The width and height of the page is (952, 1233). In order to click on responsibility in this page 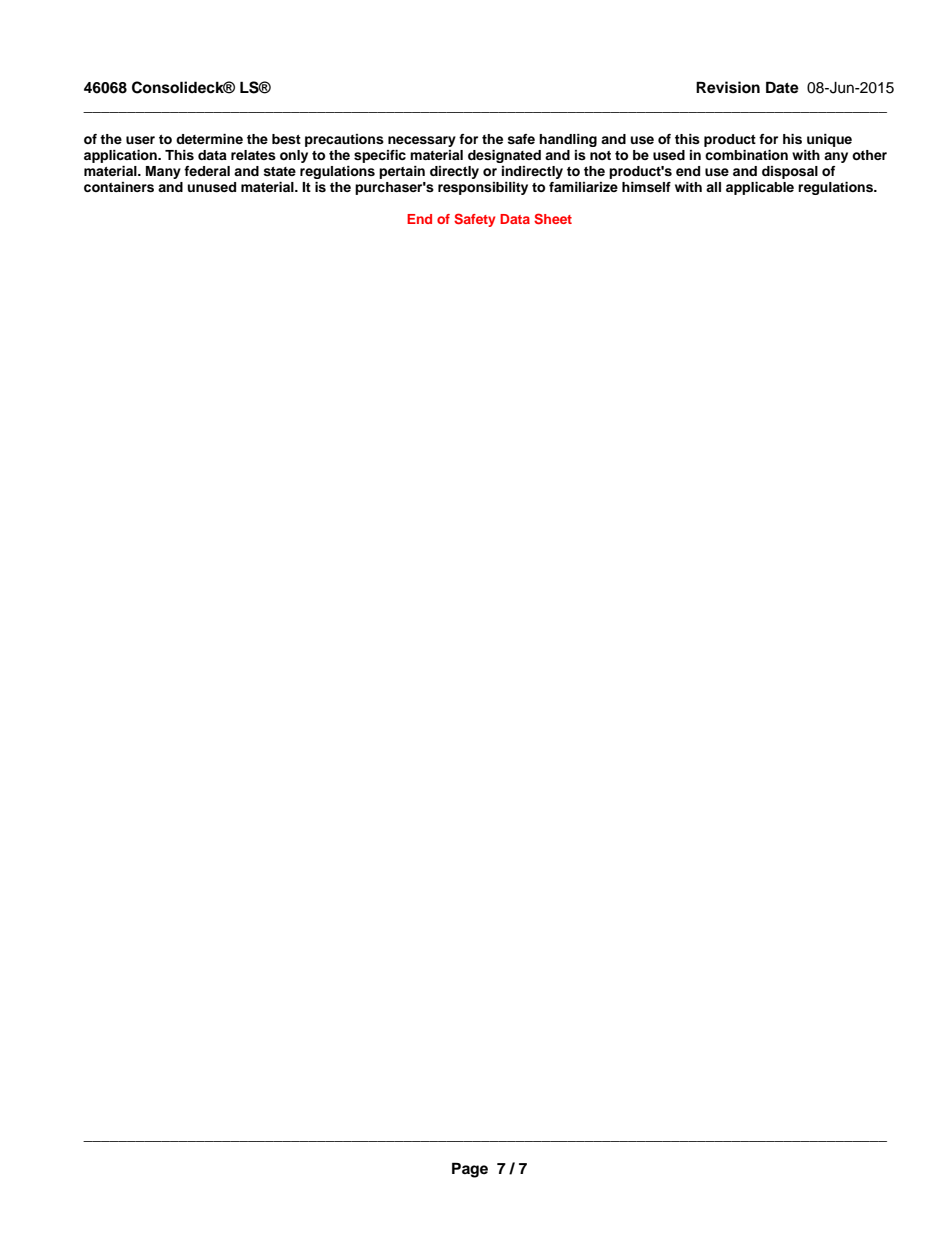, I will do `click(483, 188)`.
